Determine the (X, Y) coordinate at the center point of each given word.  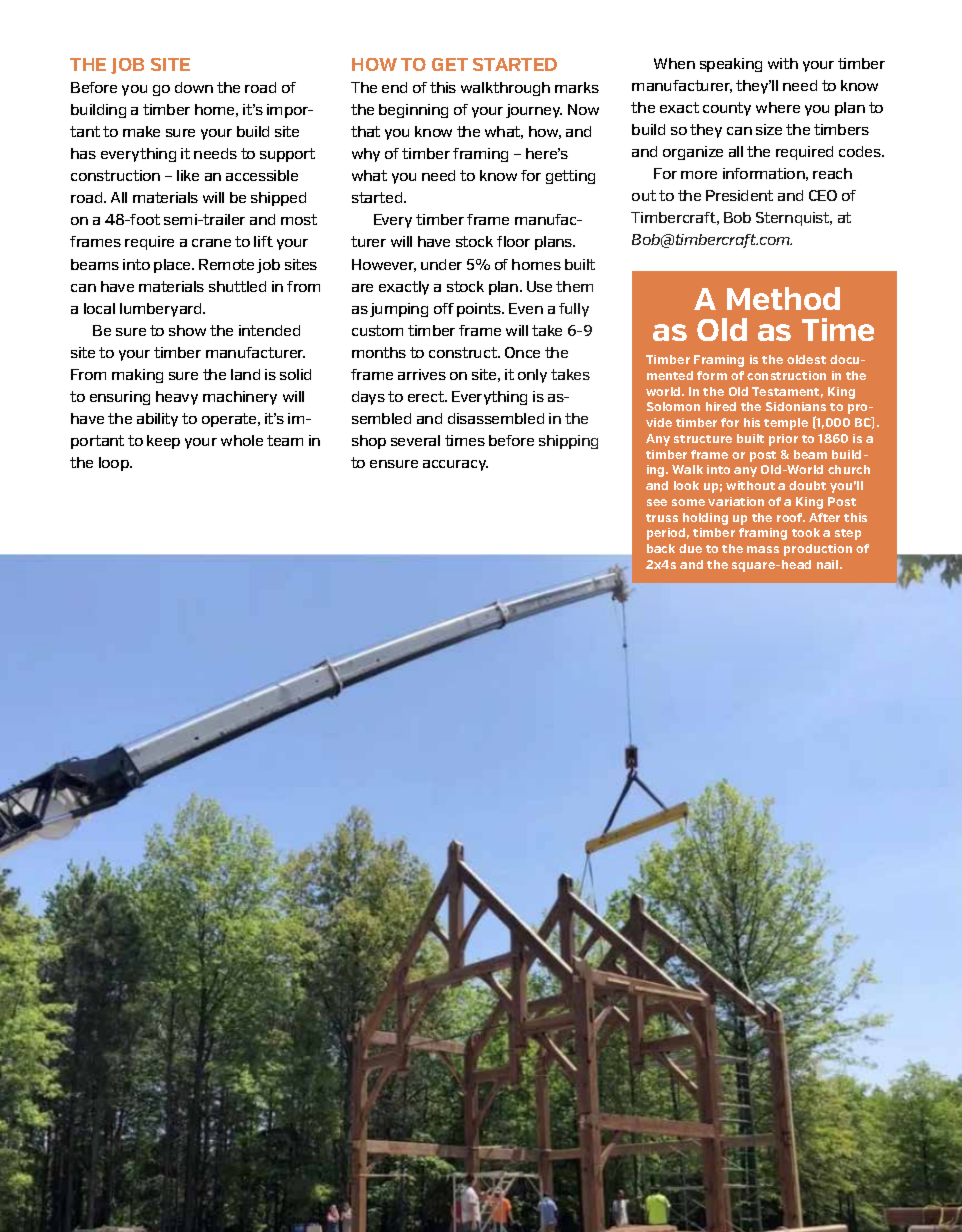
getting (570, 177)
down (194, 87)
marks (577, 87)
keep (163, 442)
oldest (806, 359)
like (188, 175)
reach (832, 173)
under (441, 264)
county (727, 109)
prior (783, 440)
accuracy (455, 465)
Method (783, 298)
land (245, 374)
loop (115, 464)
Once (522, 352)
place (174, 266)
